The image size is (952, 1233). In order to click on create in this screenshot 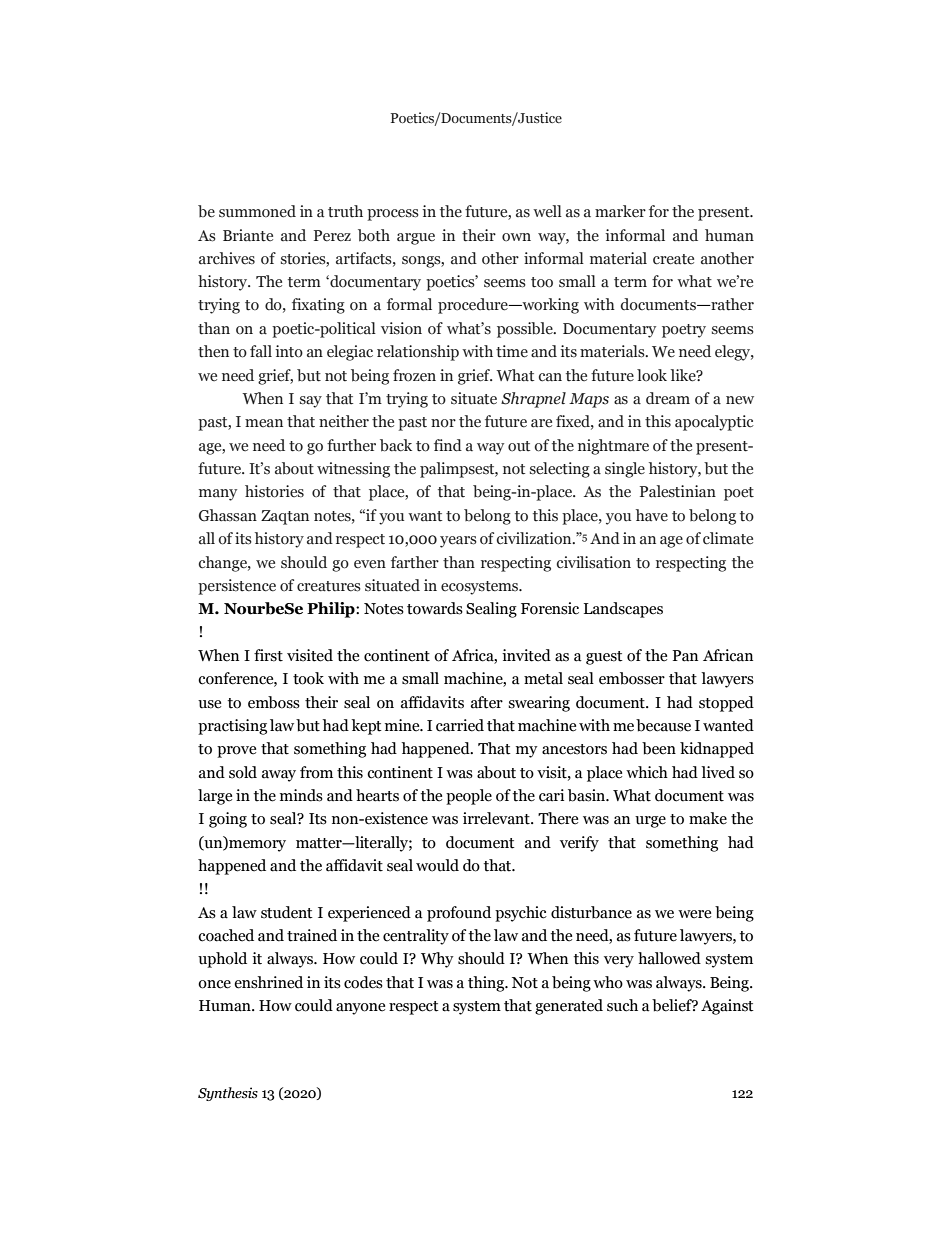, I will do `click(673, 259)`.
